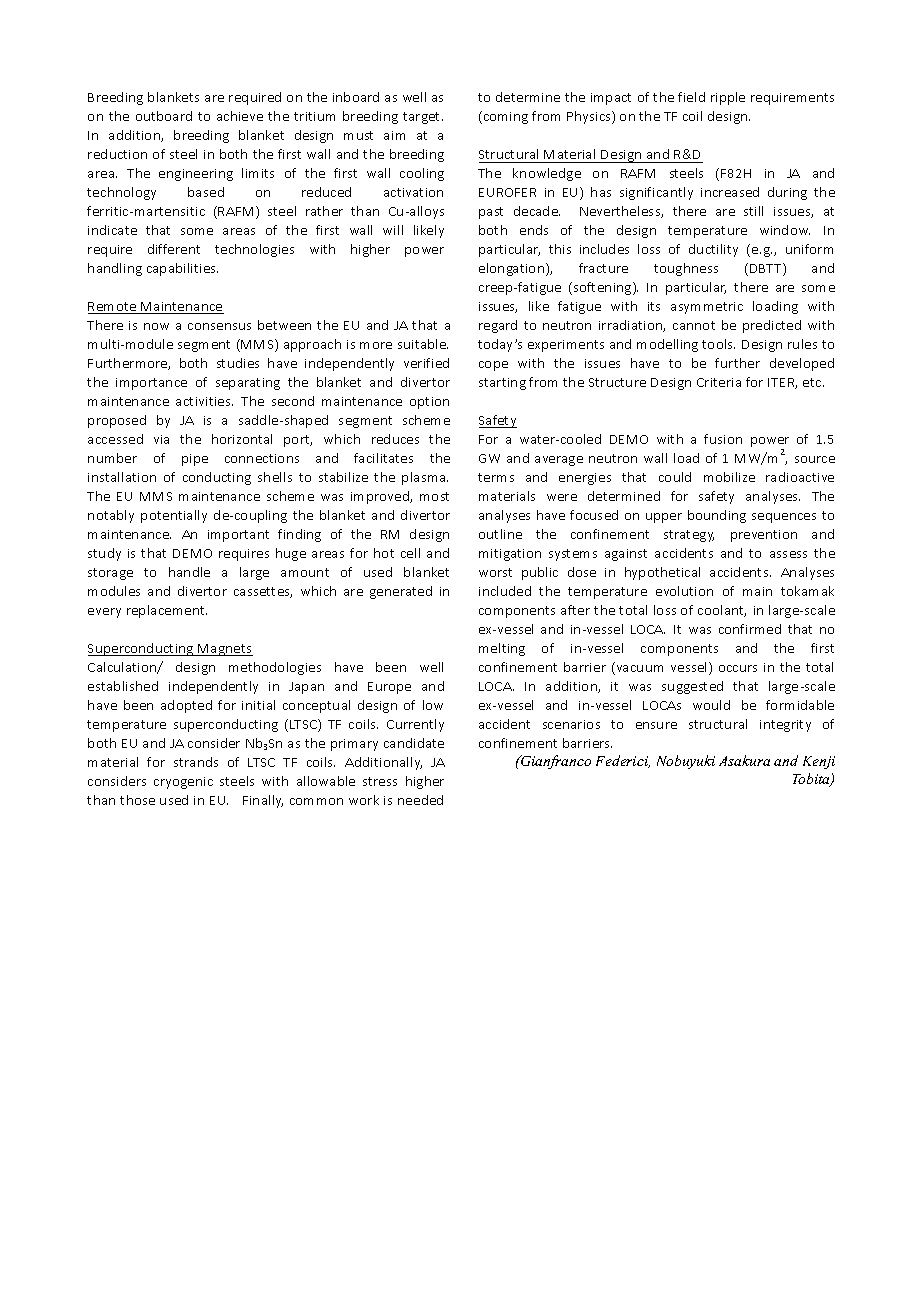 Image resolution: width=924 pixels, height=1309 pixels. Describe the element at coordinates (219, 326) in the page. I see `consensus` at that location.
